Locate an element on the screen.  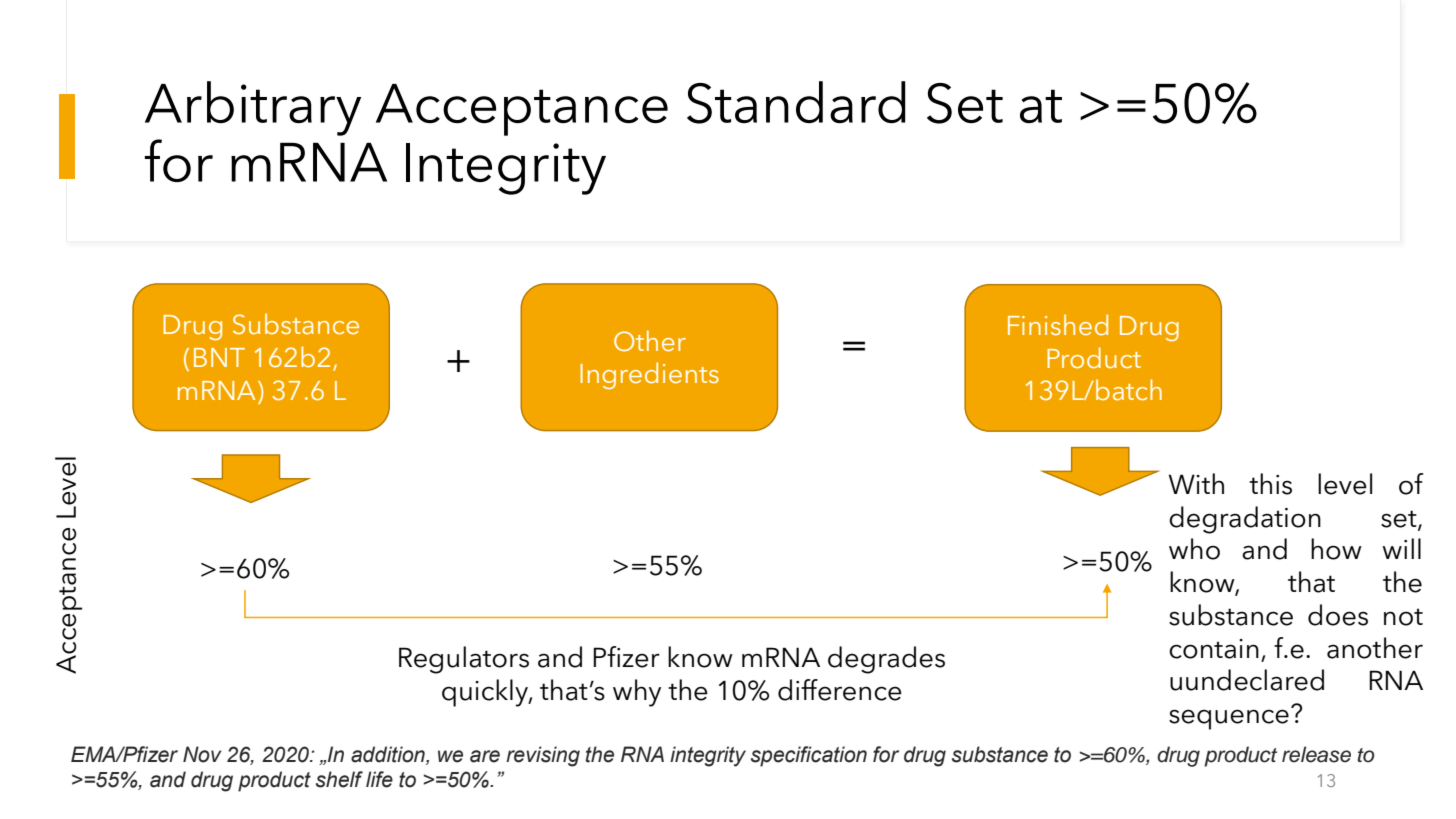
With is located at coordinates (1196, 483).
